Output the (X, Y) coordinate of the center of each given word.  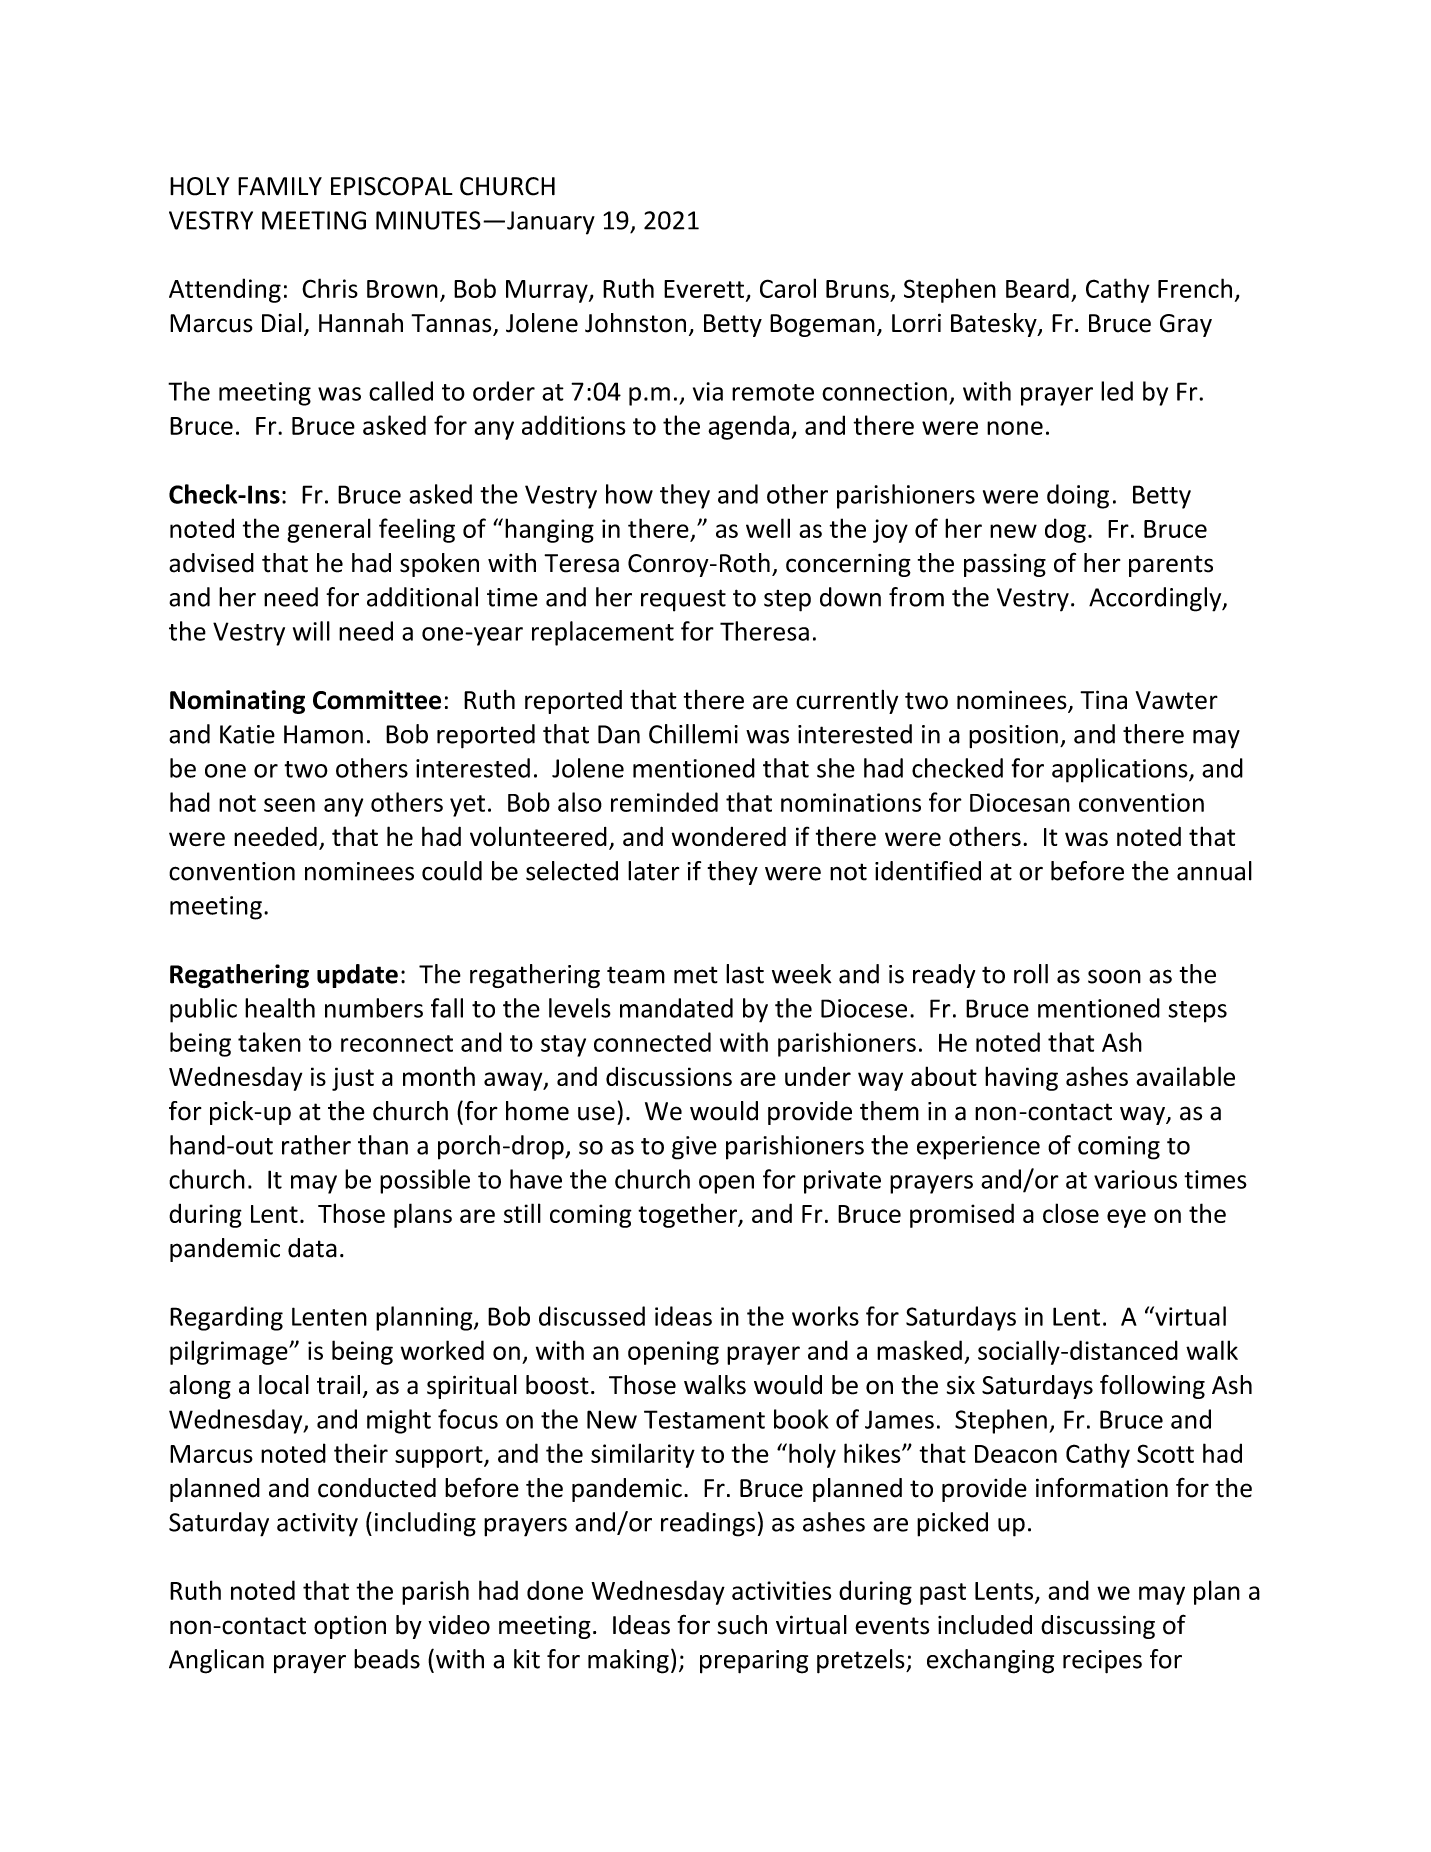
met (696, 975)
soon (1114, 976)
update (357, 976)
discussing (1098, 1627)
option (350, 1627)
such (742, 1625)
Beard (1037, 288)
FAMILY (280, 186)
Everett (704, 289)
